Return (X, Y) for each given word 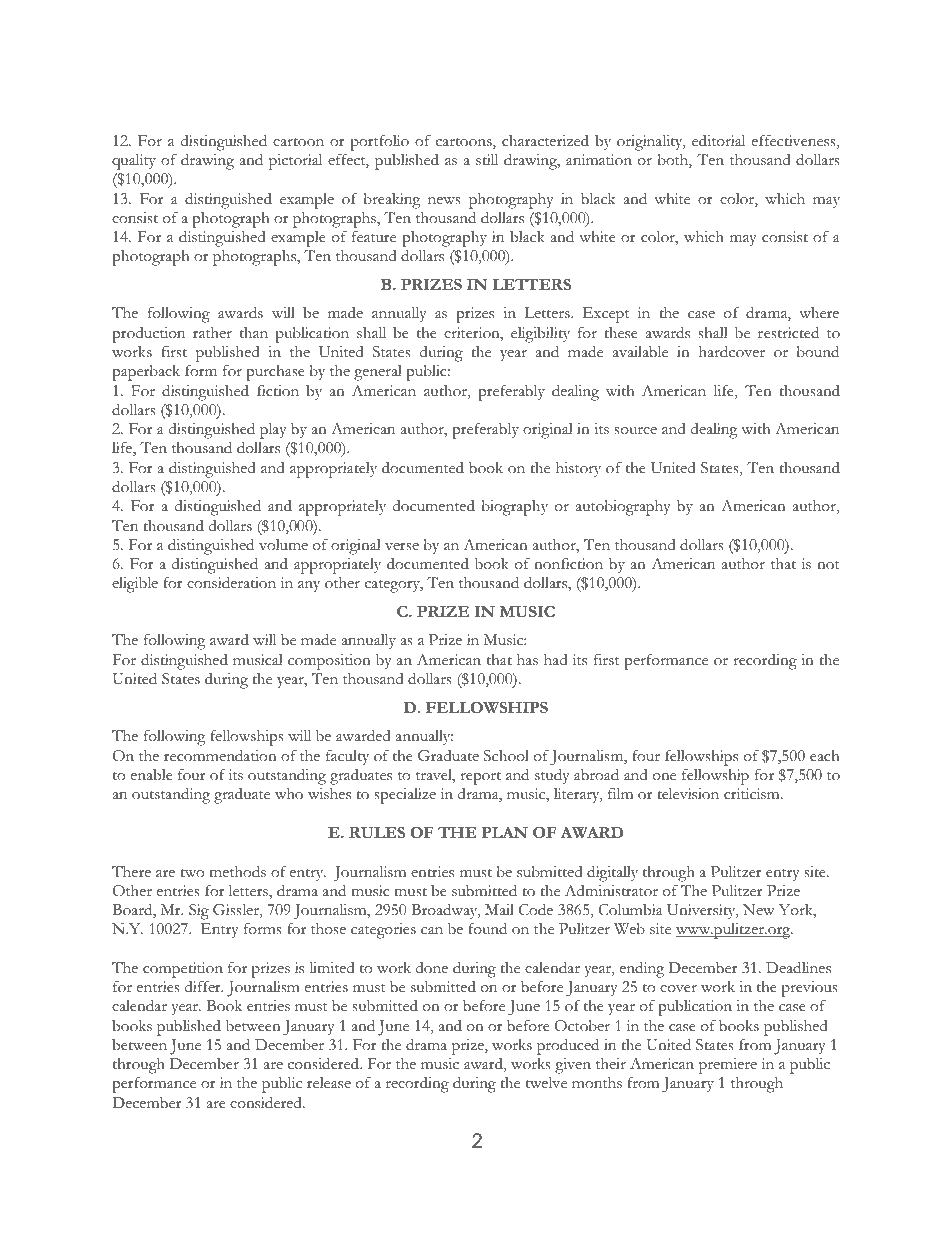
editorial (718, 140)
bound (817, 351)
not (828, 565)
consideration (231, 582)
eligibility (540, 335)
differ (204, 986)
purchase (275, 373)
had (556, 659)
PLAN (504, 832)
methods (237, 871)
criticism (753, 794)
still (487, 160)
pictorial (295, 162)
